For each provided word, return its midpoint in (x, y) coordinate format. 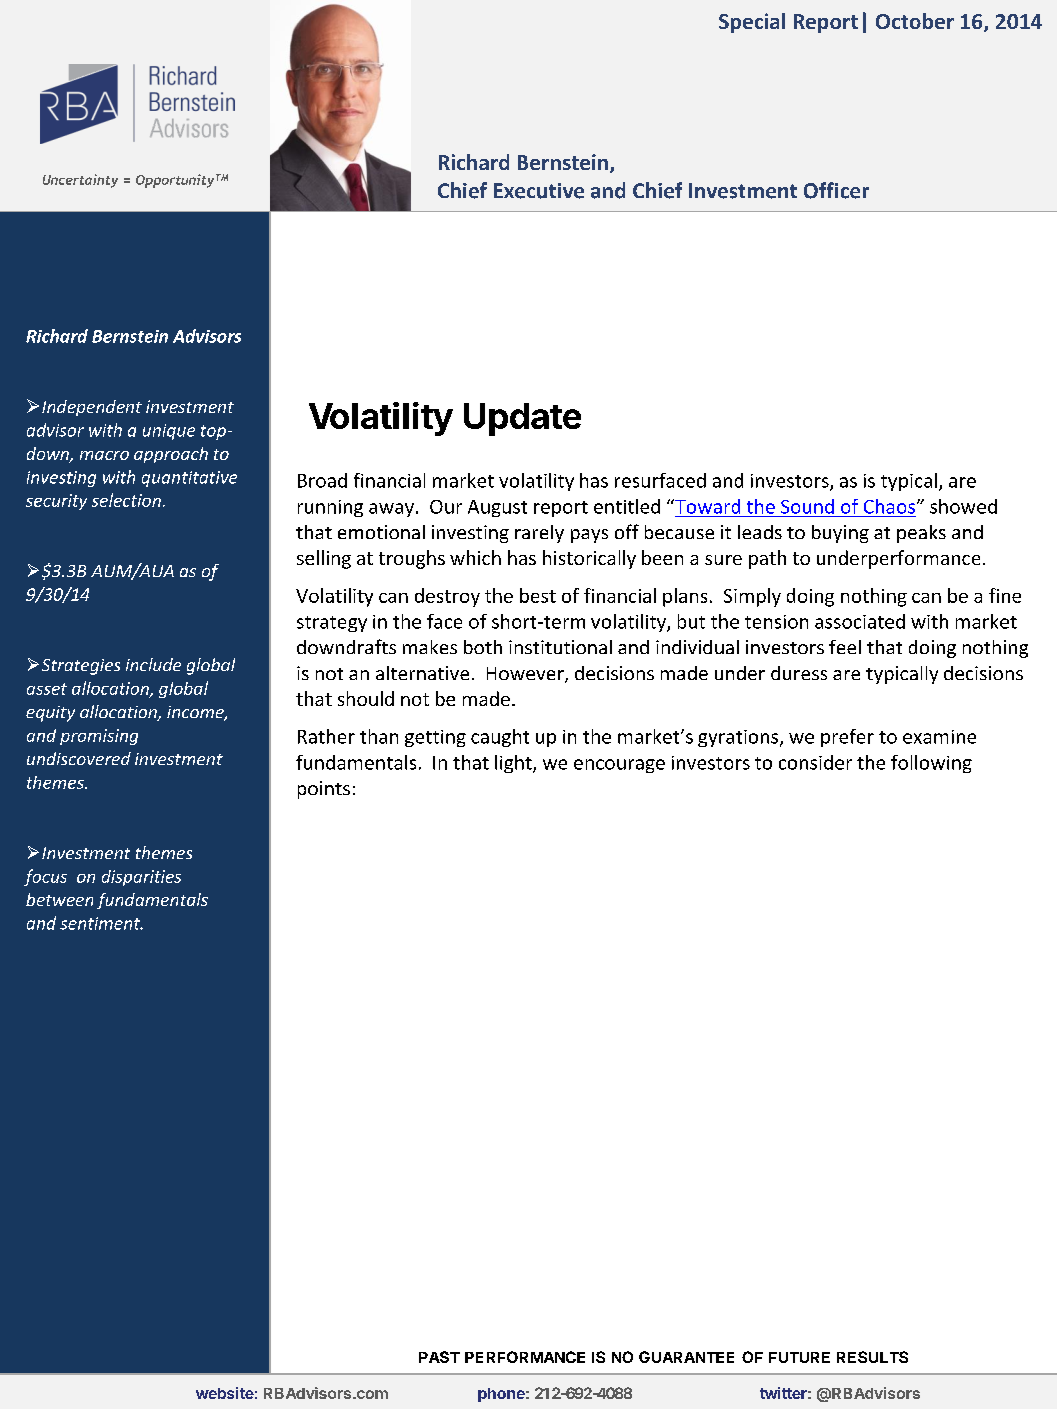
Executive (539, 191)
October (915, 21)
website (225, 1393)
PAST (439, 1357)
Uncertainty (80, 181)
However (526, 675)
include (153, 664)
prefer (847, 738)
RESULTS (872, 1357)
